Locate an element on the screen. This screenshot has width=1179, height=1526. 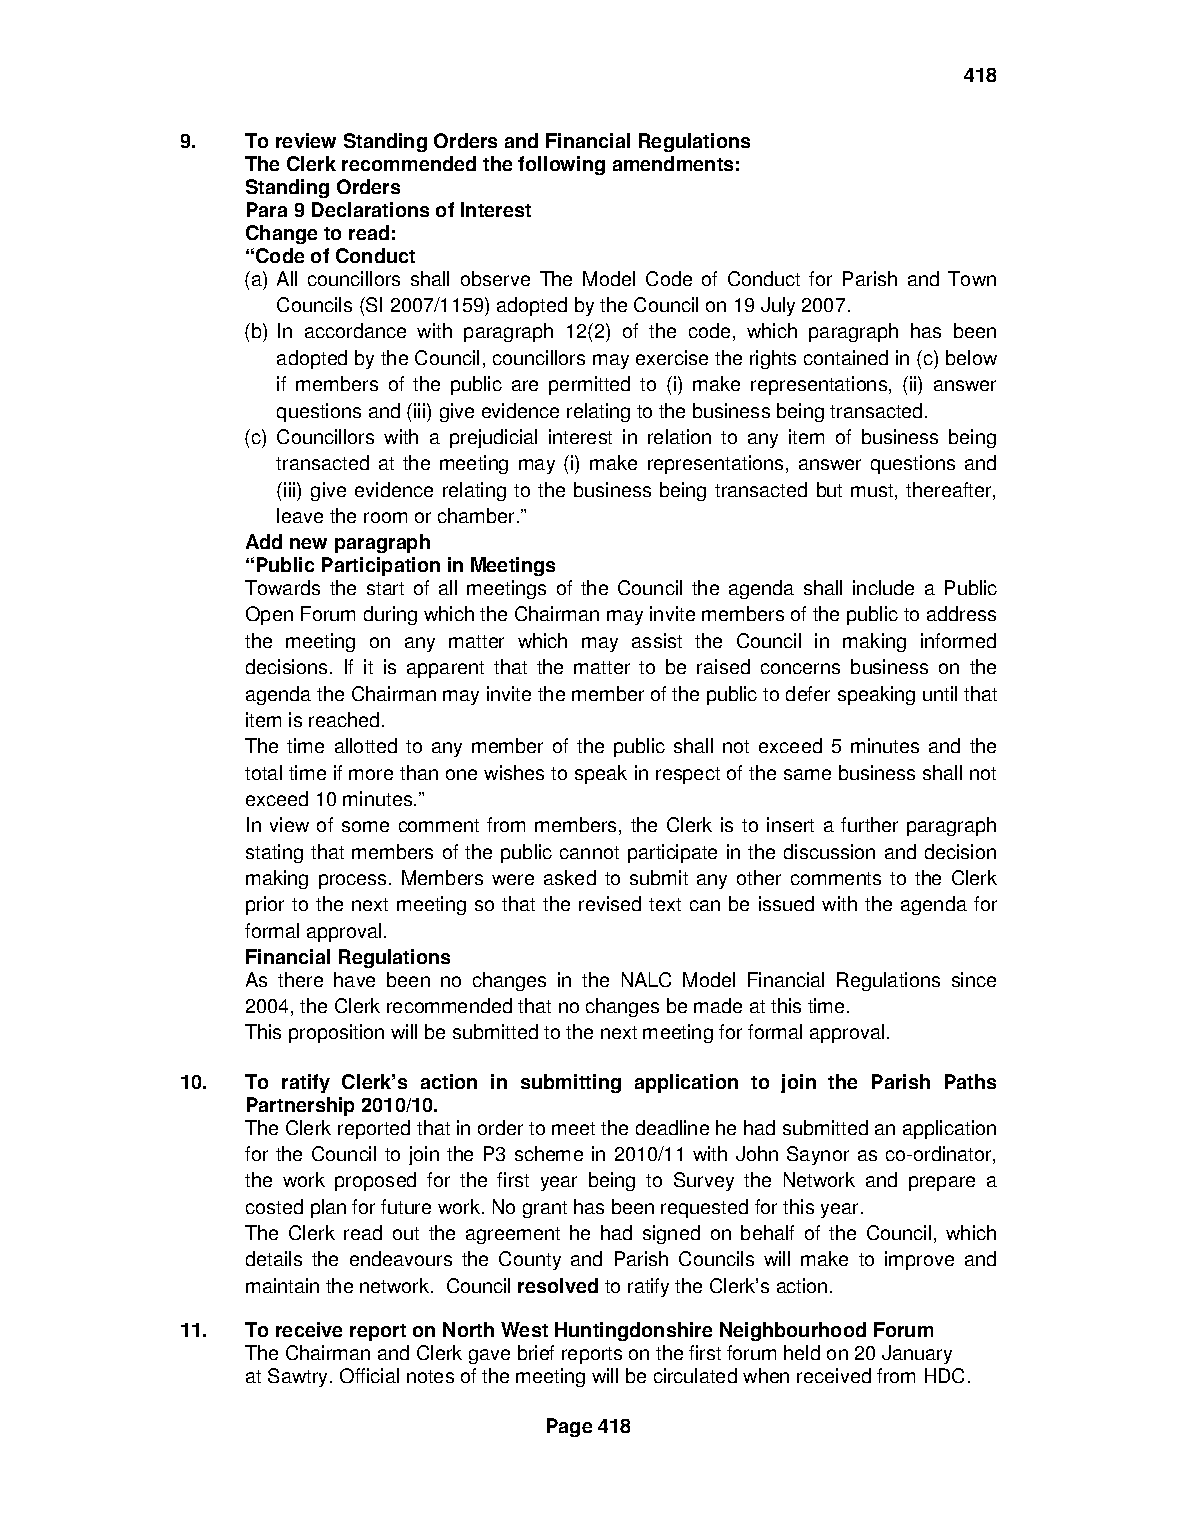
Town is located at coordinates (972, 278).
